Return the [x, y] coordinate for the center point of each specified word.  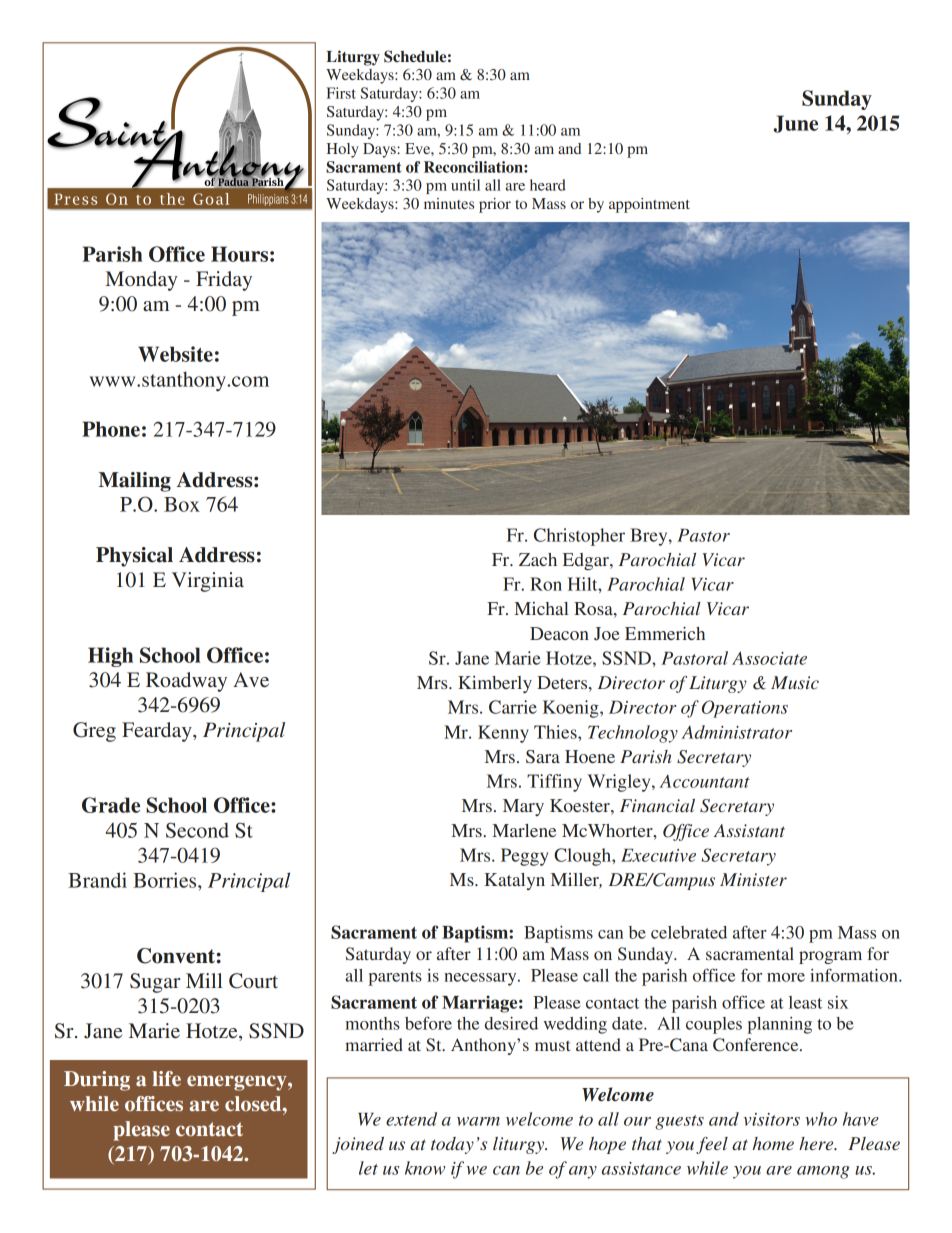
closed [254, 1103]
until [465, 185]
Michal [541, 608]
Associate [769, 658]
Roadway [186, 682]
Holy [343, 150]
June [795, 124]
